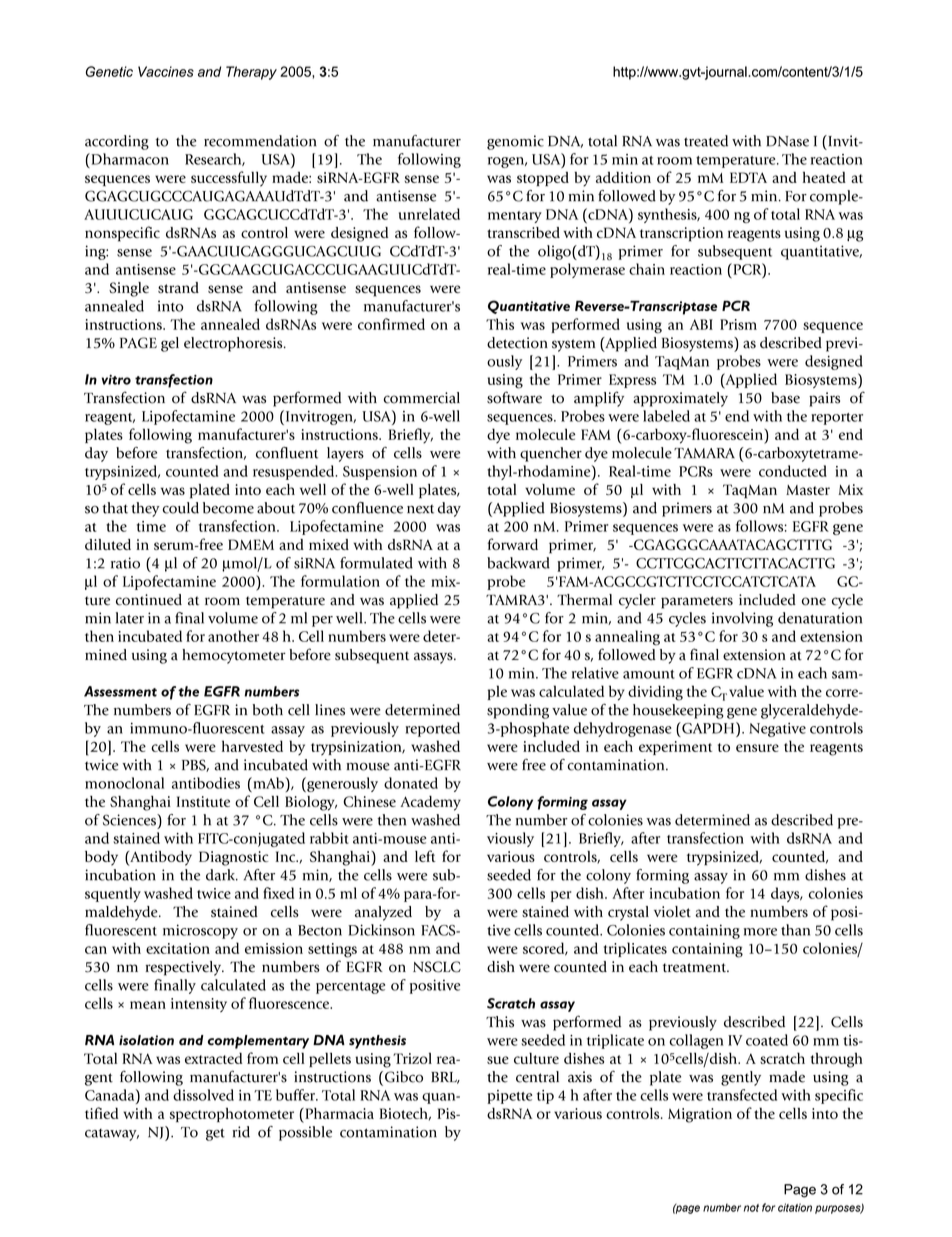  What do you see at coordinates (203, 1095) in the screenshot?
I see `dissolved` at bounding box center [203, 1095].
